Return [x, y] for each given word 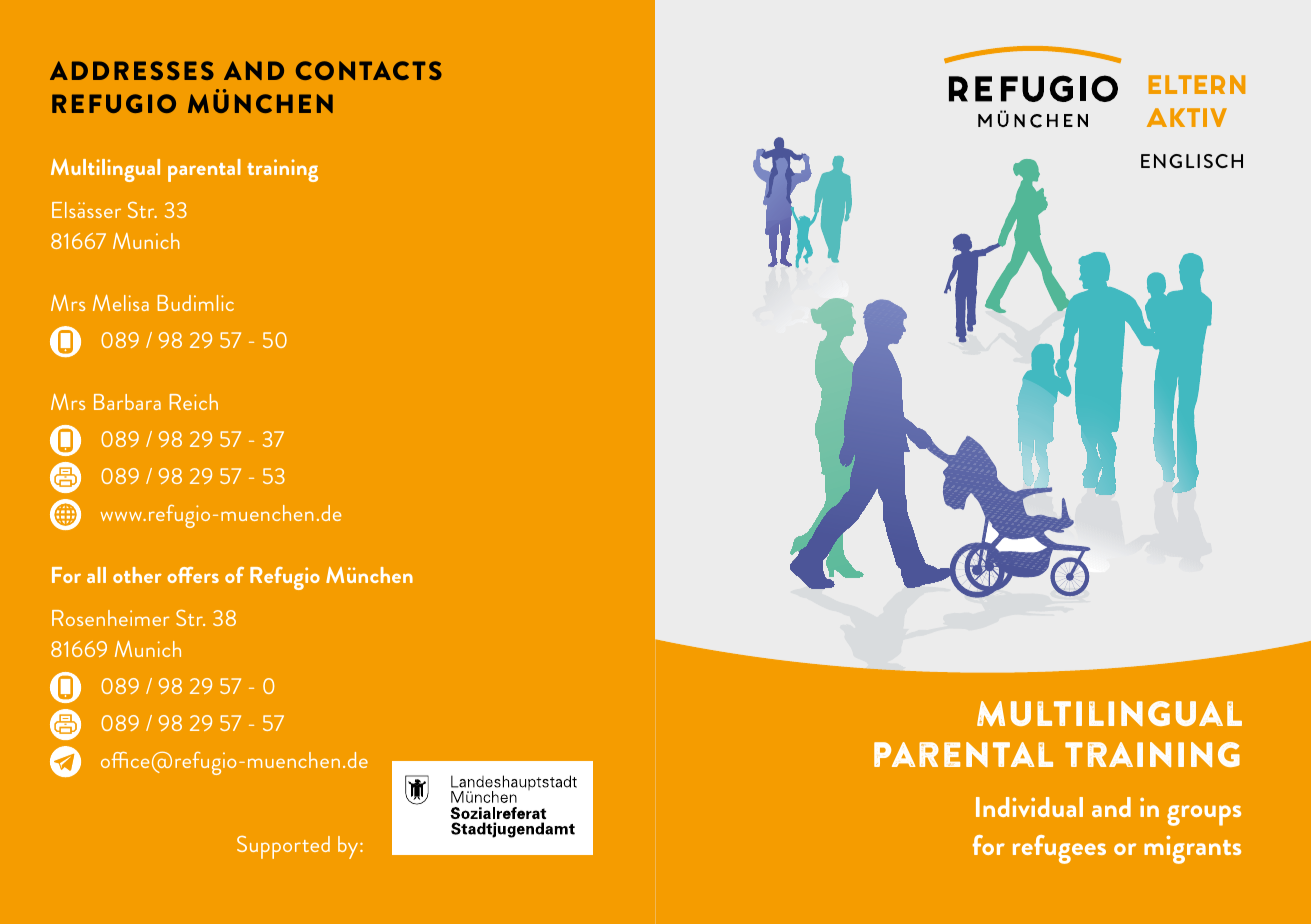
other [137, 575]
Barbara [127, 402]
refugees [1059, 849]
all [96, 575]
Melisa [121, 303]
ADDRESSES [132, 70]
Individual [1029, 807]
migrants [1192, 849]
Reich [194, 402]
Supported [283, 847]
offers [193, 575]
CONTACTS [369, 70]
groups [1204, 815]
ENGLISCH [1192, 161]
